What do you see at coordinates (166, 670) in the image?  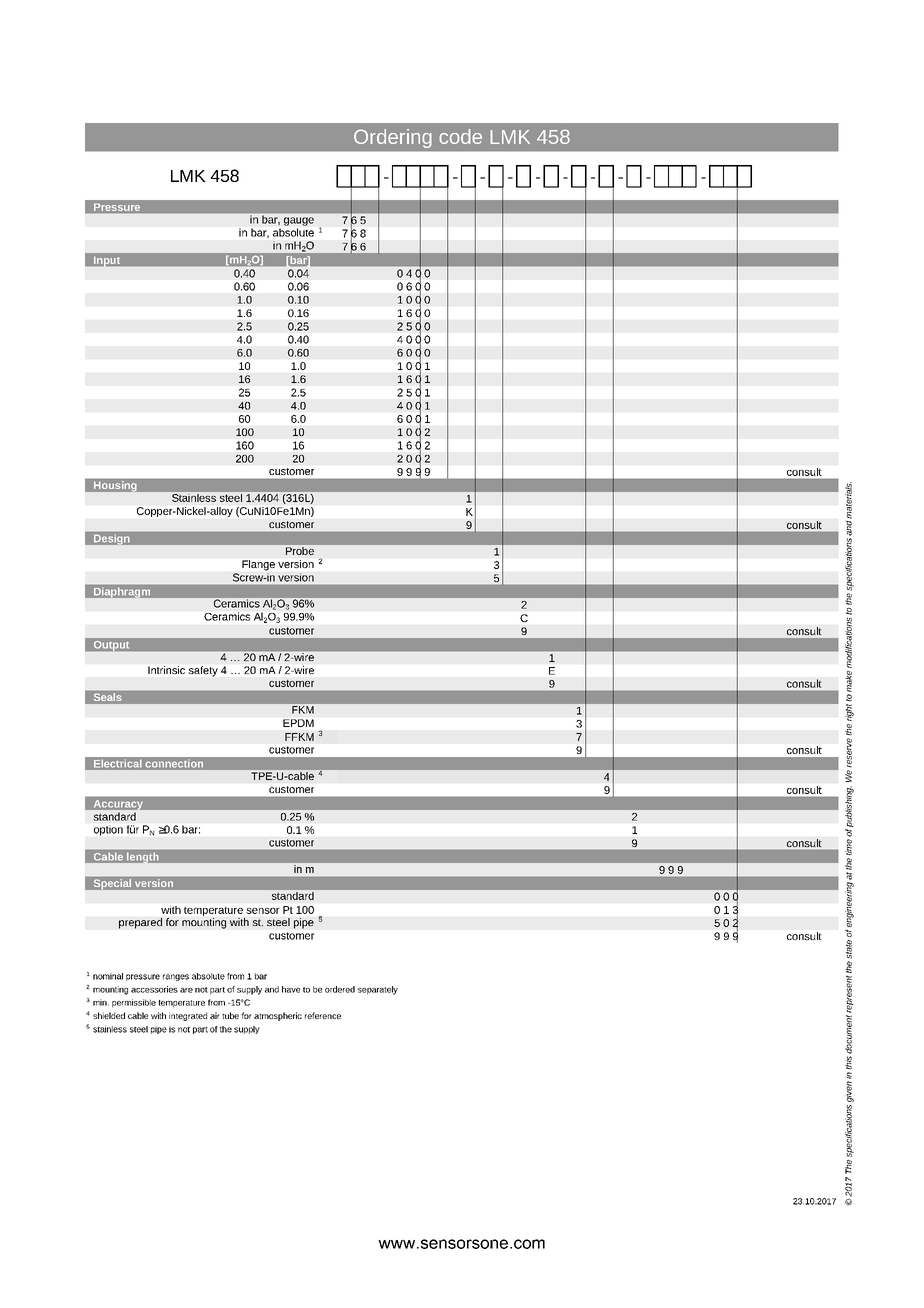 I see `Intrinsic` at bounding box center [166, 670].
